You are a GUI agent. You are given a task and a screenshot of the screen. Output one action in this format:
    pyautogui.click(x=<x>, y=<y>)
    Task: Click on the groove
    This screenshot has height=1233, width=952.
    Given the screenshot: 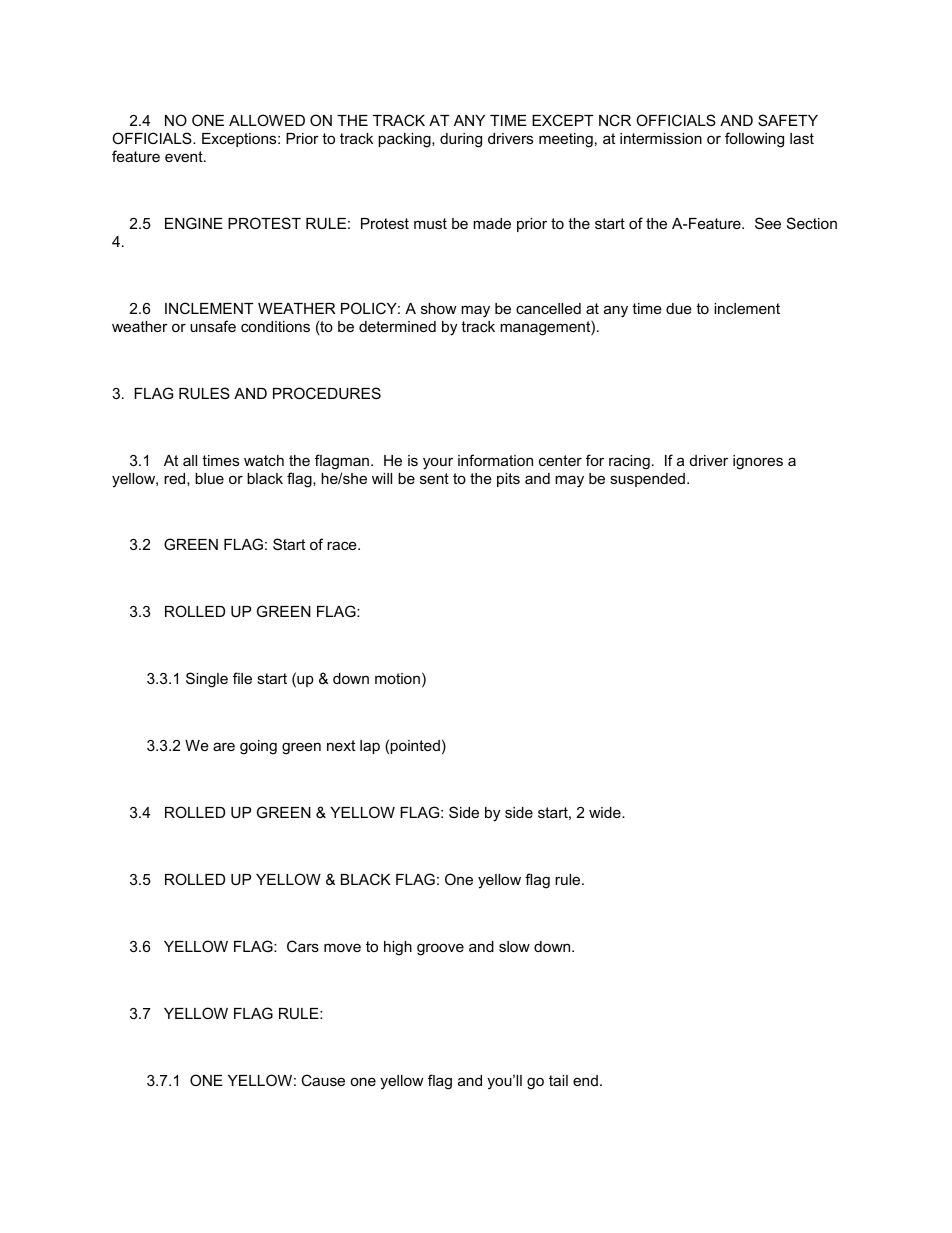 What is the action you would take?
    pyautogui.click(x=440, y=949)
